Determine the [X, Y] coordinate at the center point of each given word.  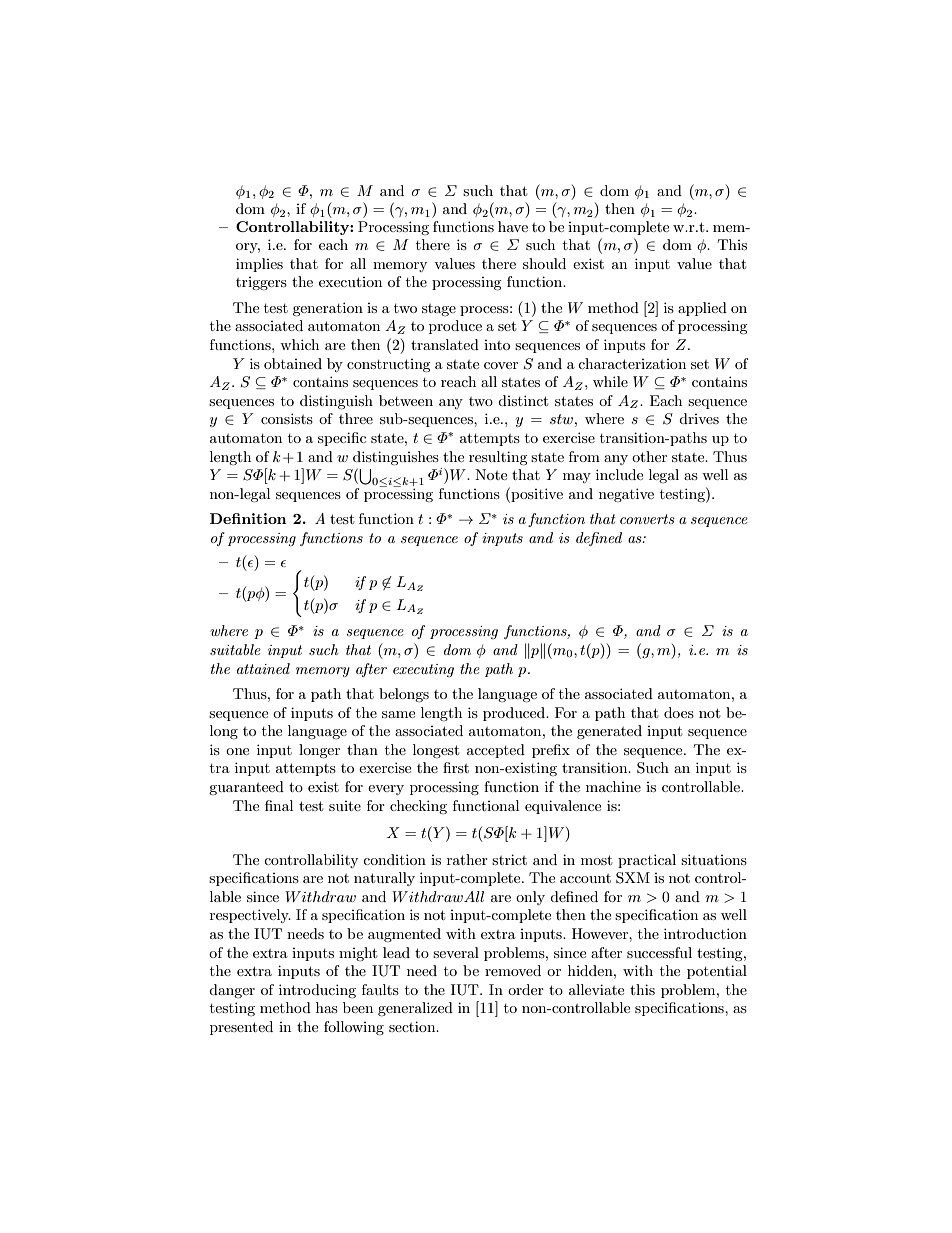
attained [263, 668]
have [513, 226]
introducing [317, 991]
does [679, 712]
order [526, 989]
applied [702, 309]
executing [423, 670]
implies [259, 265]
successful [659, 952]
